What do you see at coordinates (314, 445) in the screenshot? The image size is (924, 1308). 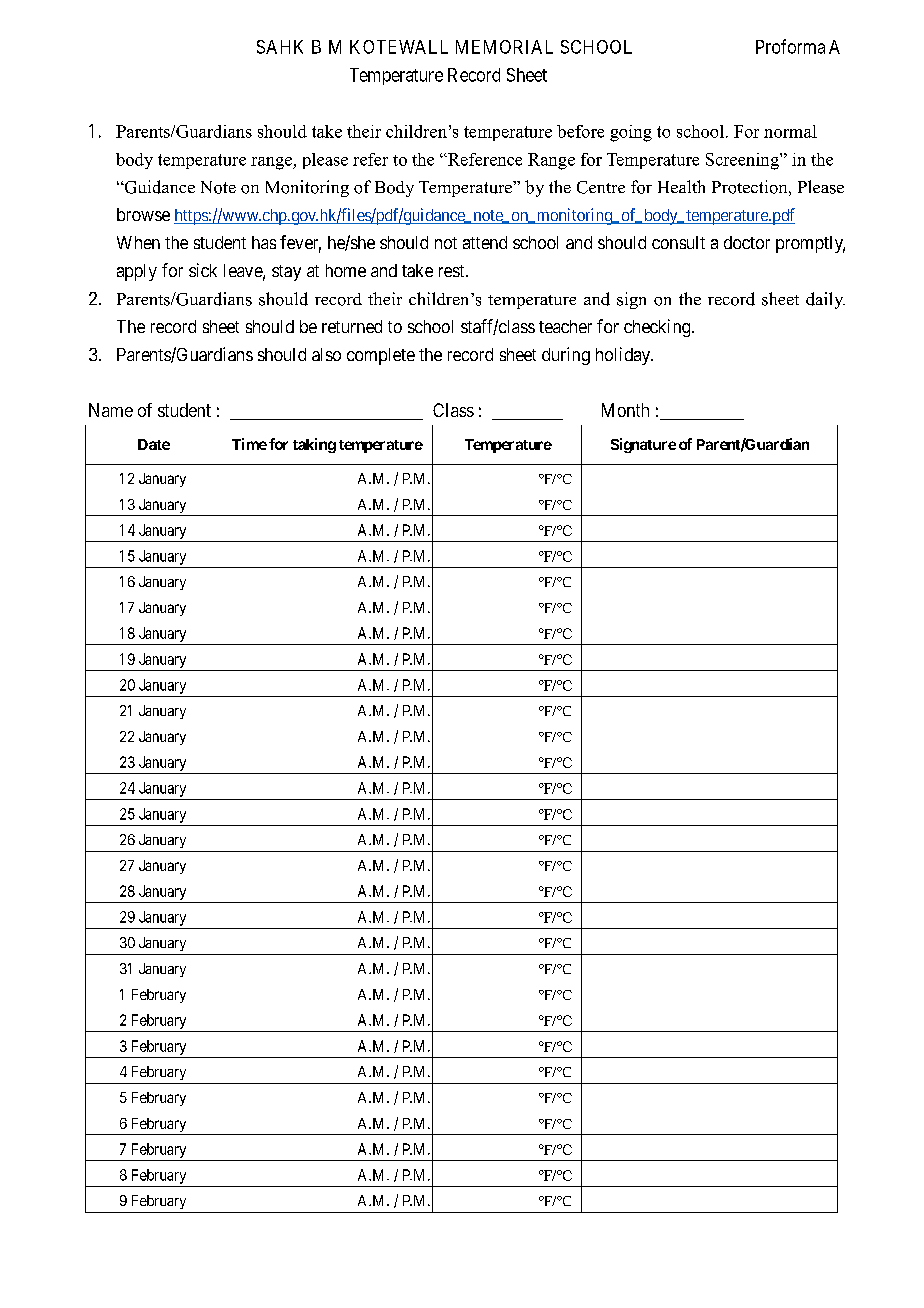 I see `taking` at bounding box center [314, 445].
